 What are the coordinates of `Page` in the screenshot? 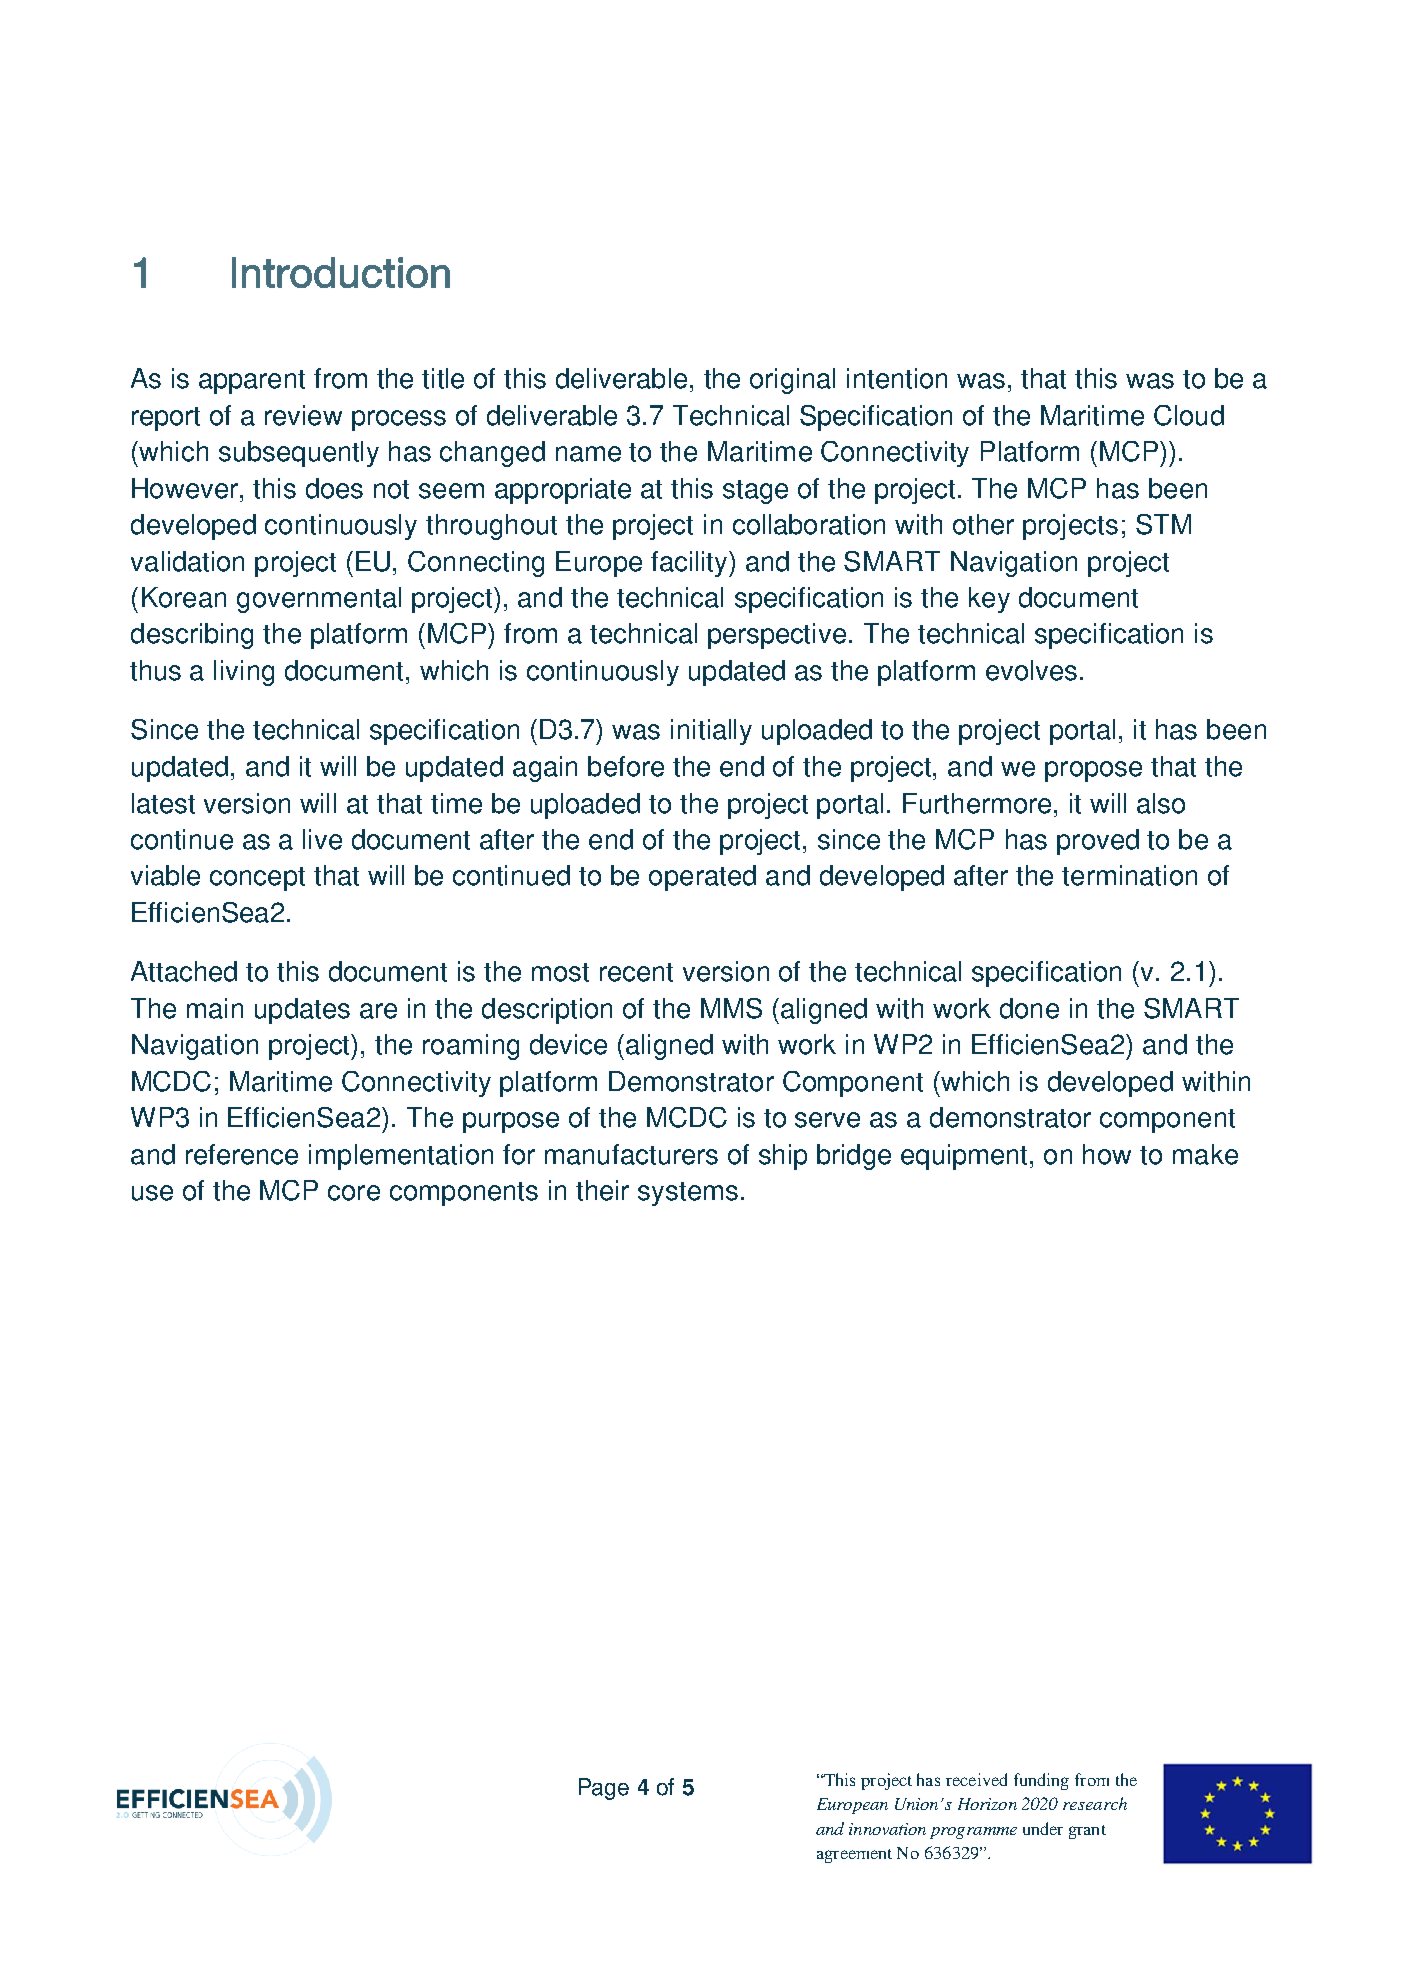 It's located at (604, 1789).
